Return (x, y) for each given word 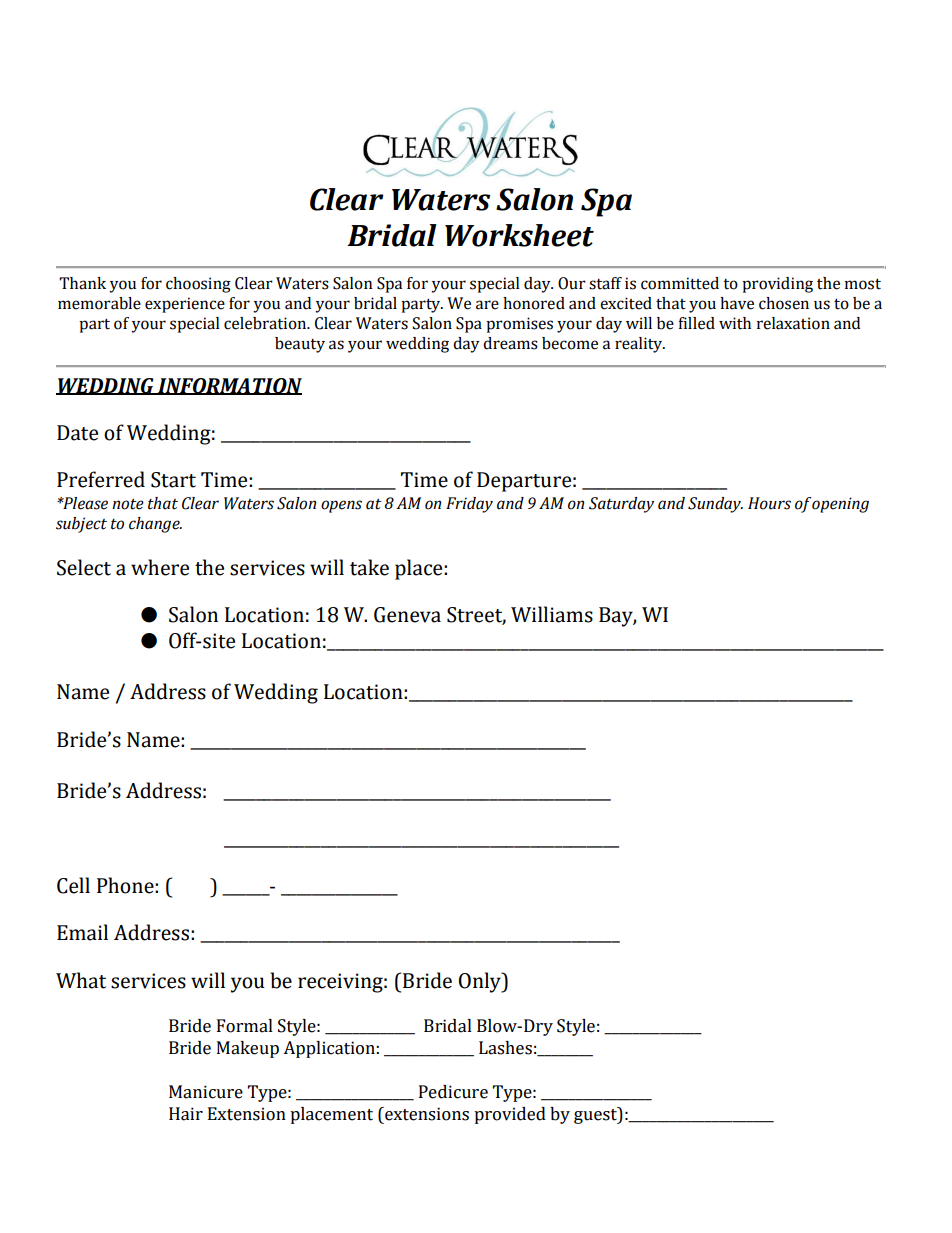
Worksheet (519, 235)
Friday (469, 505)
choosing (198, 285)
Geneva (407, 615)
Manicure (206, 1092)
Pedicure (453, 1092)
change (155, 525)
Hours (769, 503)
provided (510, 1115)
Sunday (715, 505)
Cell (73, 885)
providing (777, 285)
